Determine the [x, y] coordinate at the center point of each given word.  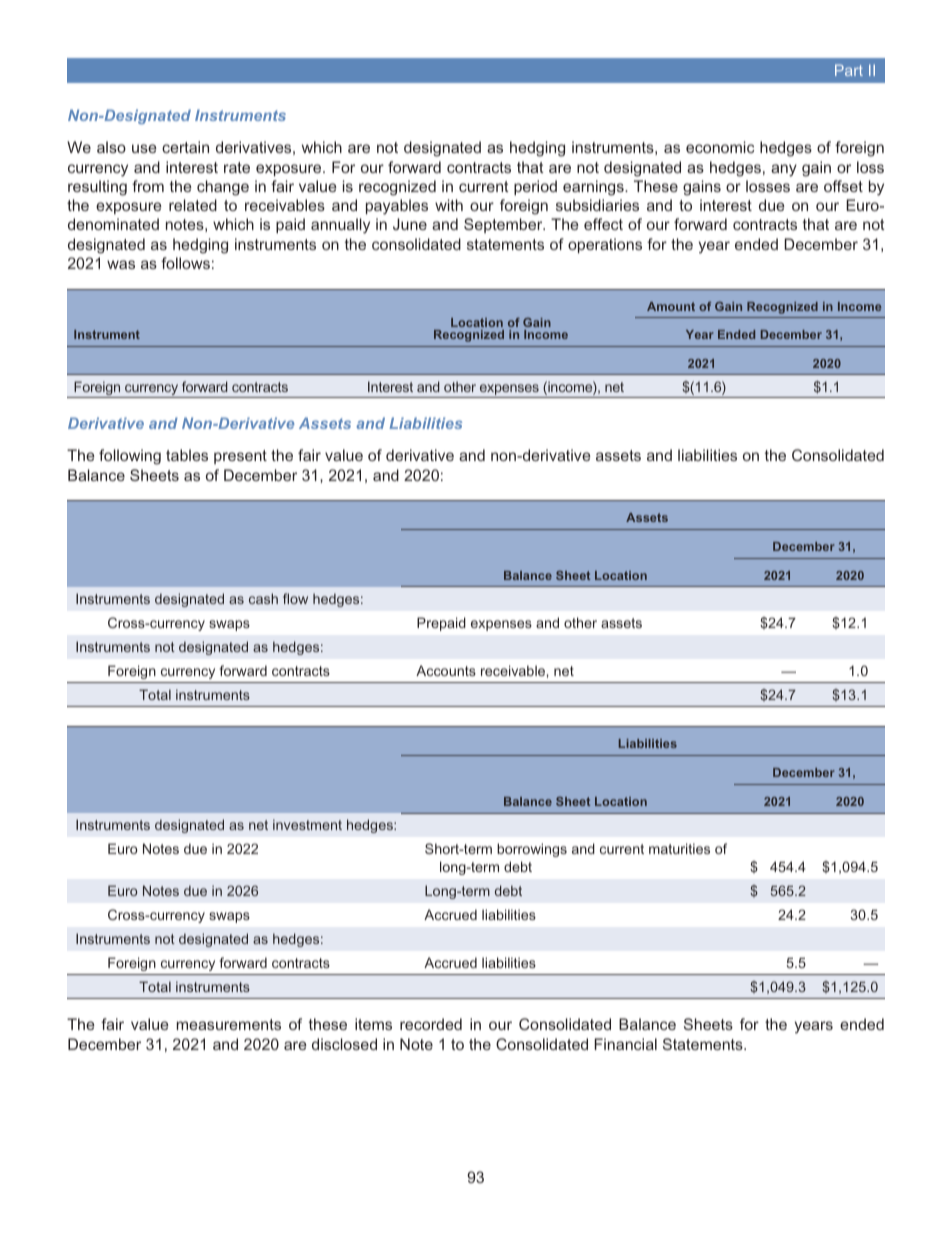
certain [185, 147]
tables [187, 455]
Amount [671, 306]
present [240, 457]
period [535, 187]
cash [263, 598]
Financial [626, 1044]
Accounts [446, 670]
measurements [229, 1024]
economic [720, 147]
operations [605, 245]
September [504, 225]
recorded [431, 1024]
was [121, 264]
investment [307, 824]
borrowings [532, 850]
